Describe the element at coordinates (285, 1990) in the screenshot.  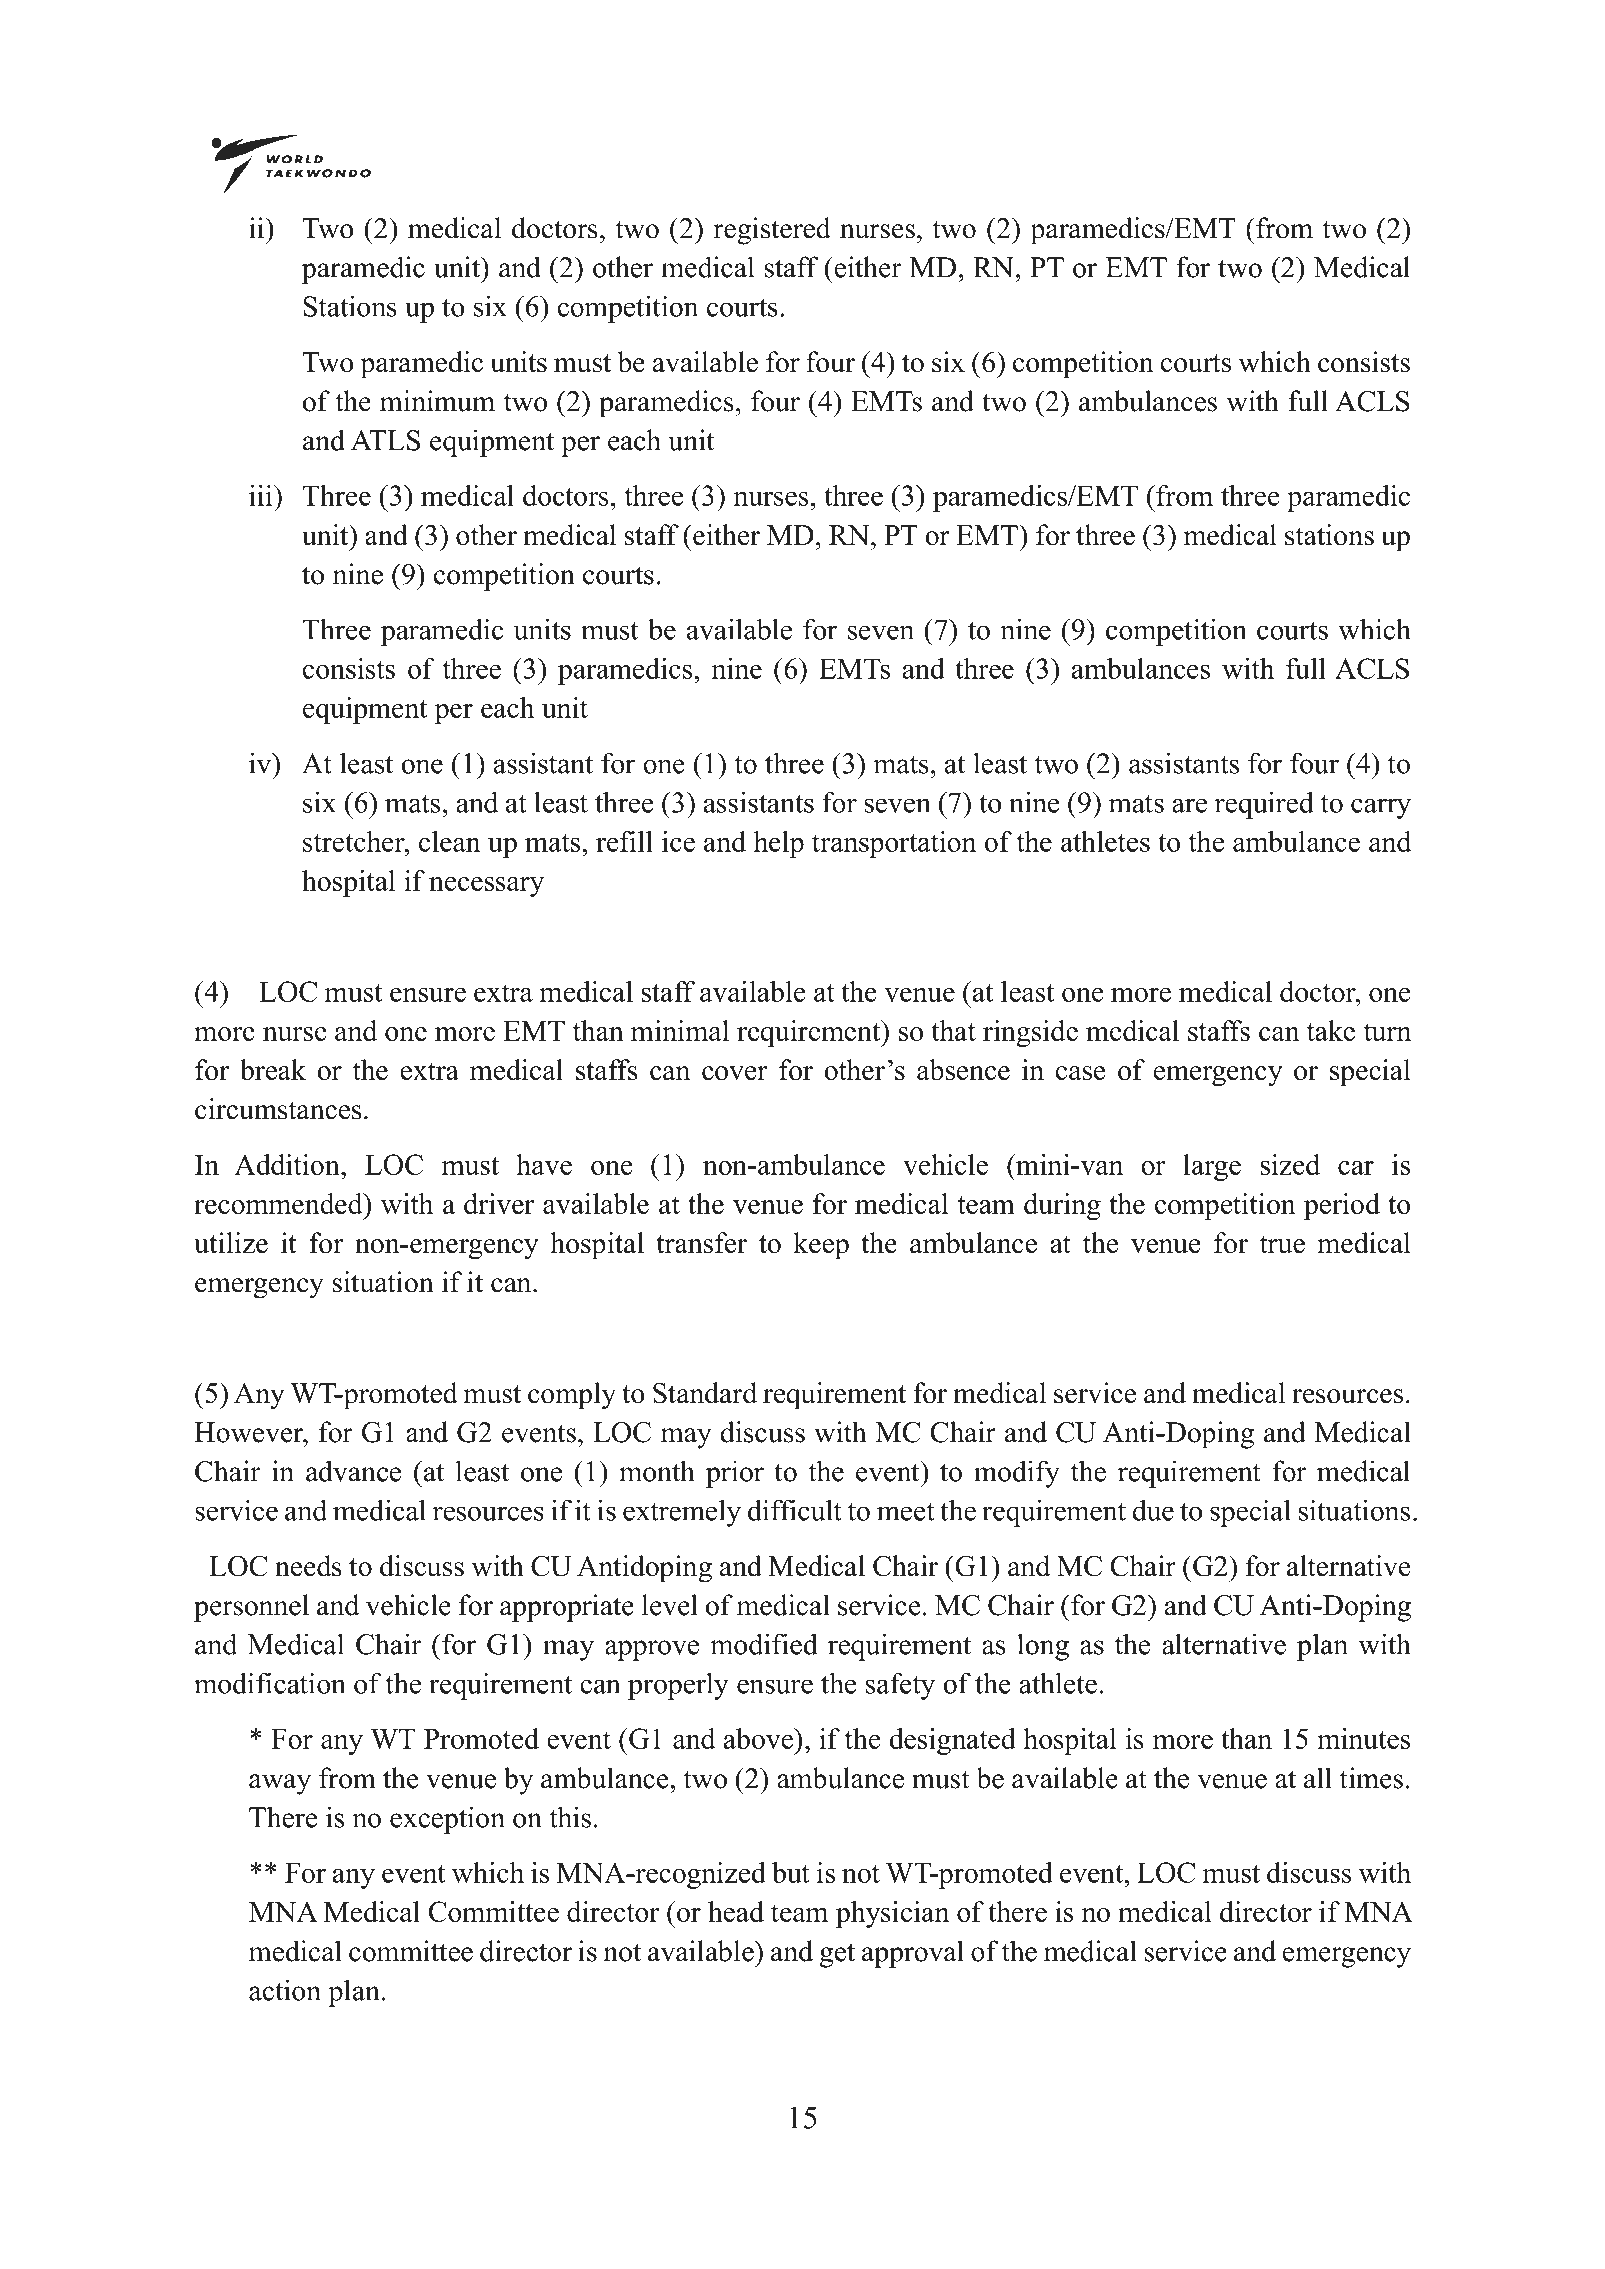
I see `action` at that location.
